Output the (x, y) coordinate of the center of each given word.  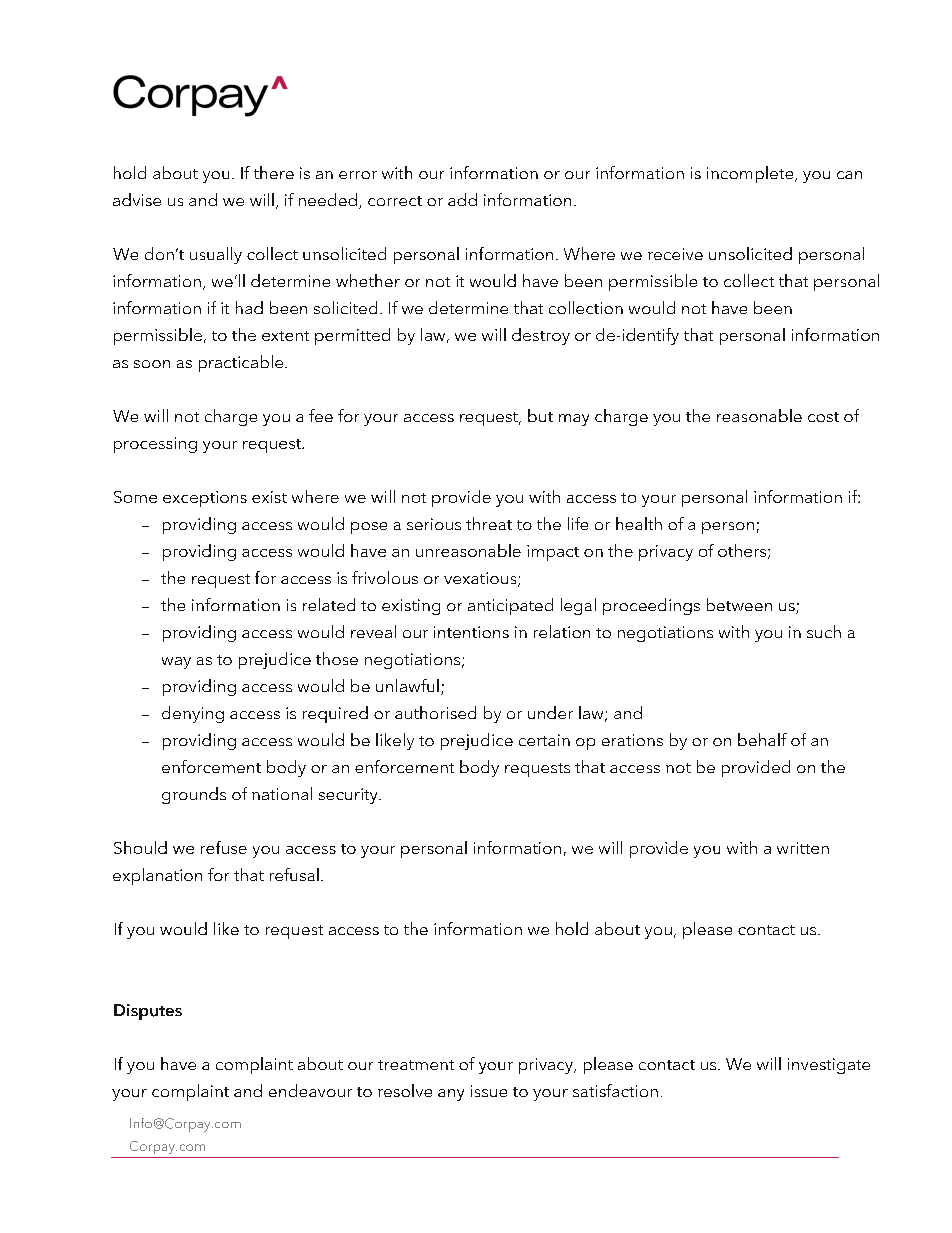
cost (823, 417)
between (739, 604)
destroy (541, 336)
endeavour (310, 1090)
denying (193, 714)
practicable (242, 363)
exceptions (205, 499)
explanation (157, 876)
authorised (435, 712)
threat (489, 523)
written (803, 848)
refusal (294, 874)
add (462, 199)
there (274, 172)
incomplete (751, 174)
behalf (762, 739)
